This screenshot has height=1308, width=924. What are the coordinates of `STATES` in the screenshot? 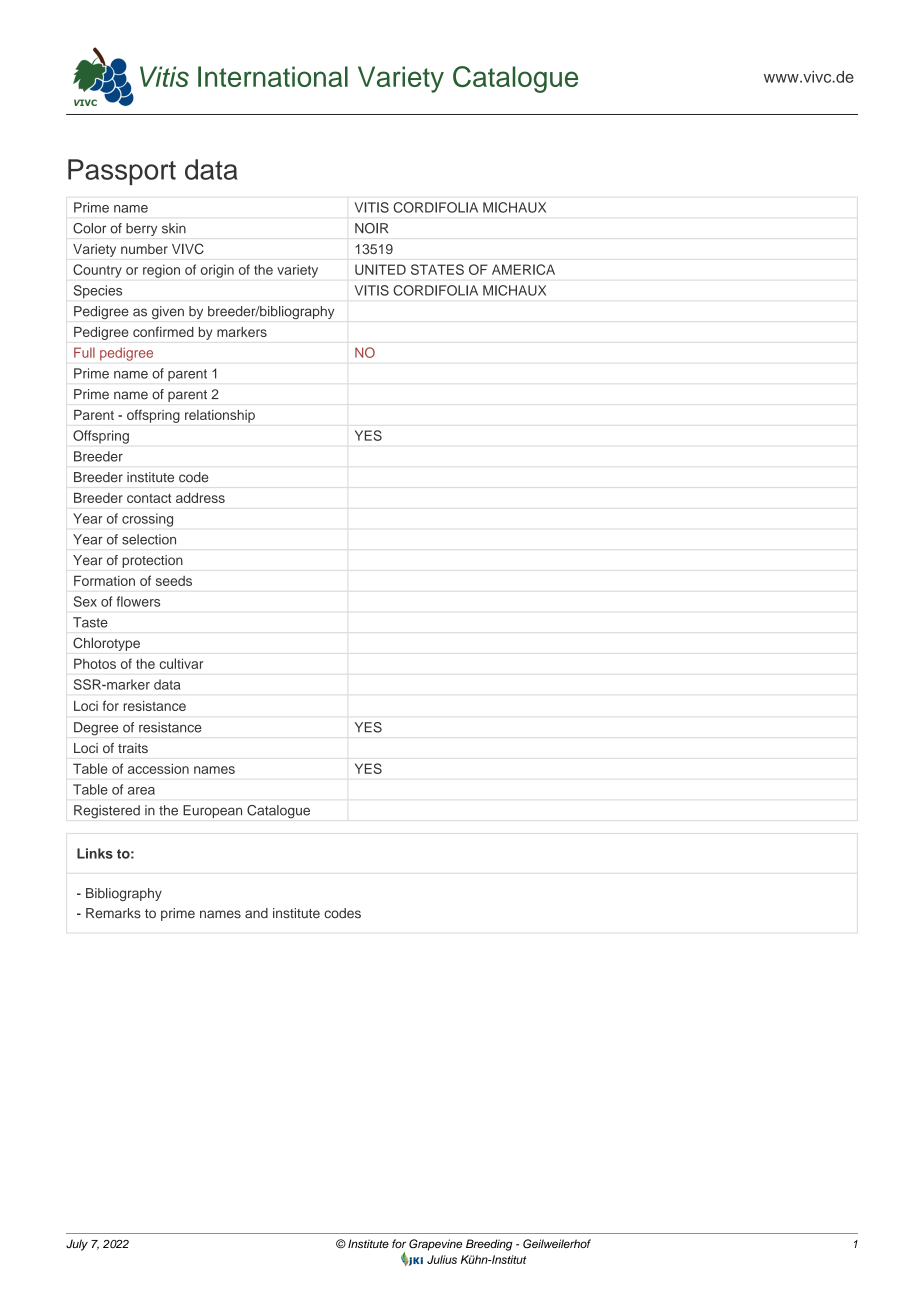 It's located at (437, 269).
